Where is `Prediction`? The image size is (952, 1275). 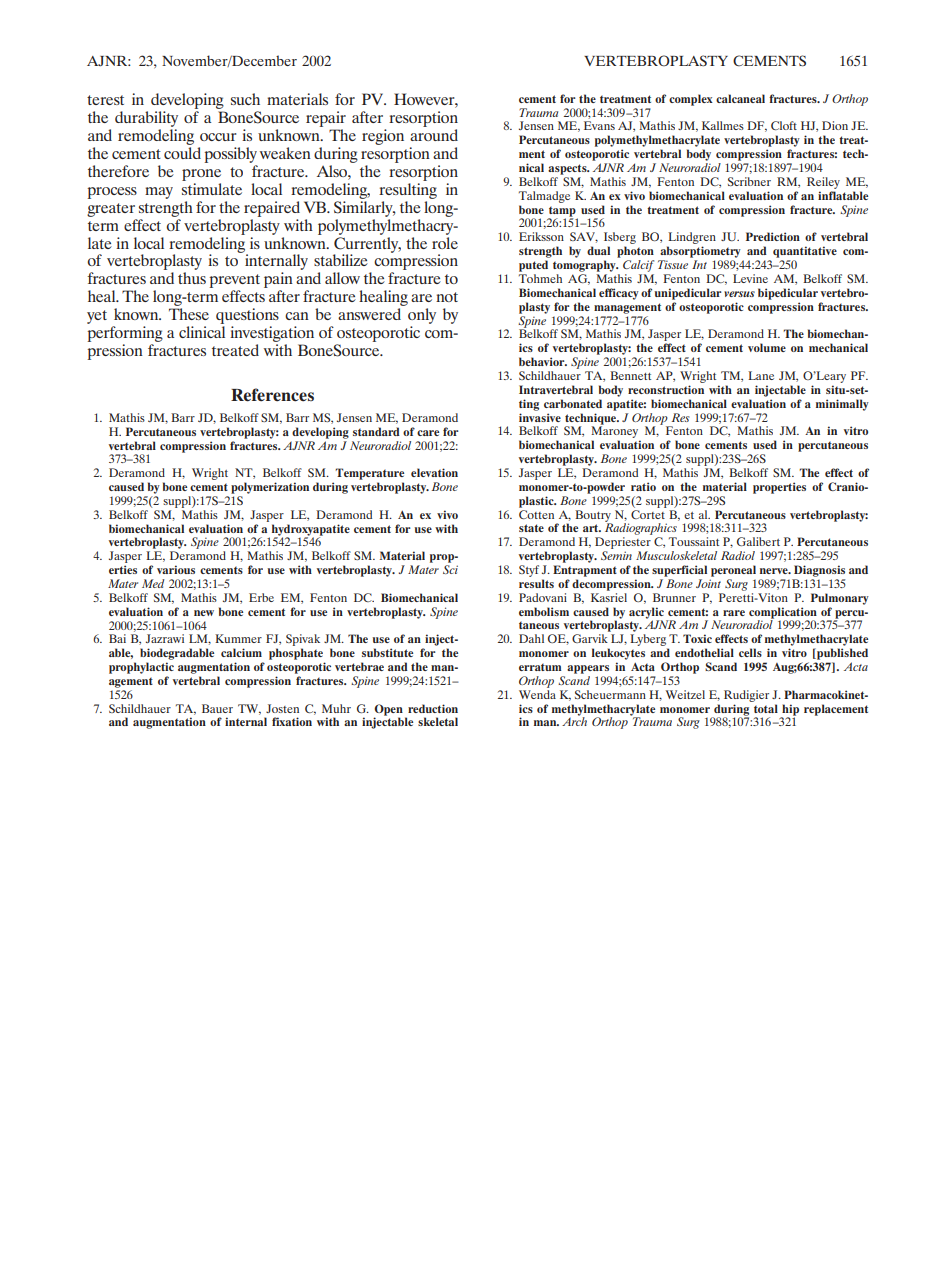 Prediction is located at coordinates (773, 236).
